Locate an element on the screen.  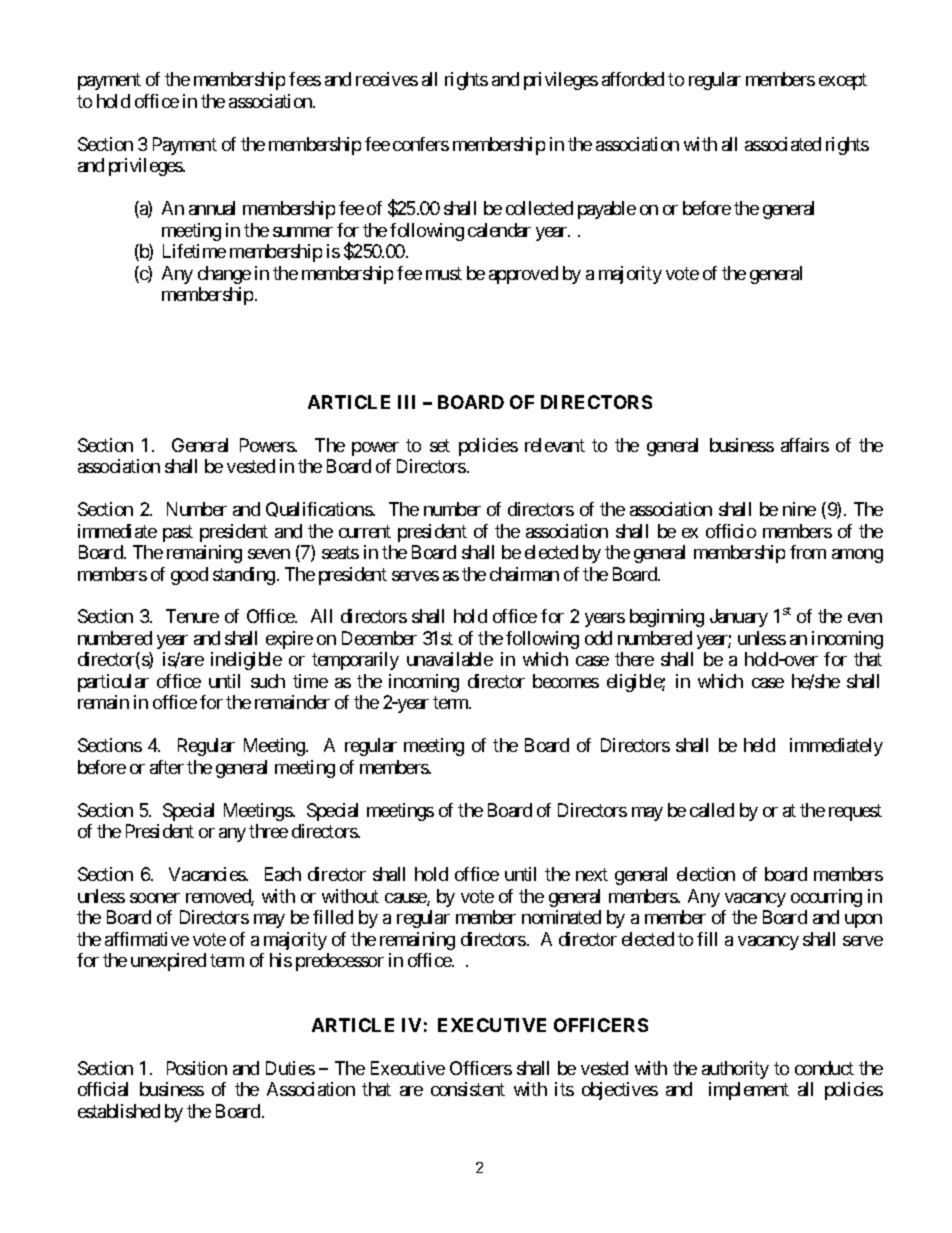
affairs is located at coordinates (805, 445).
